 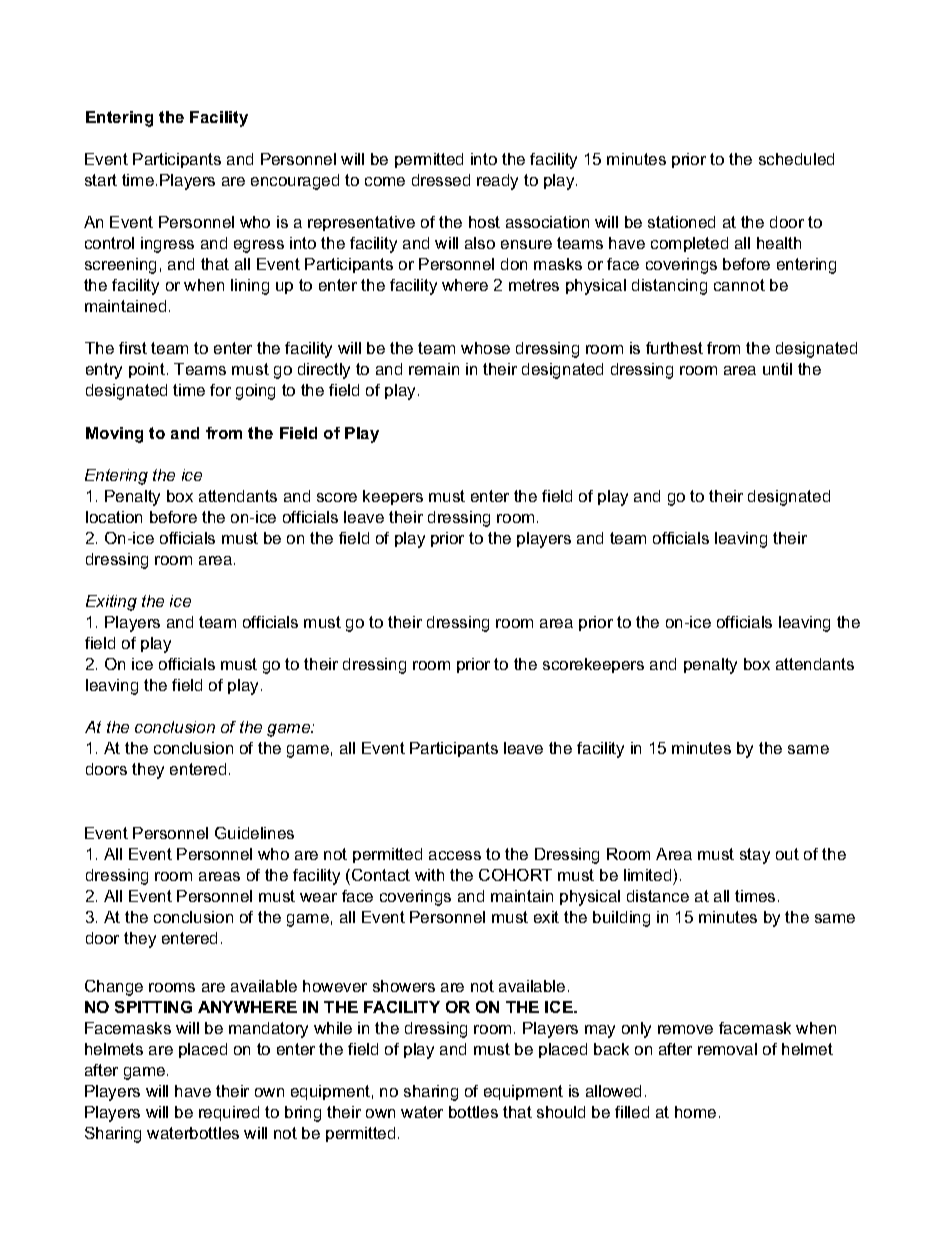 What do you see at coordinates (681, 222) in the screenshot?
I see `stationed` at bounding box center [681, 222].
